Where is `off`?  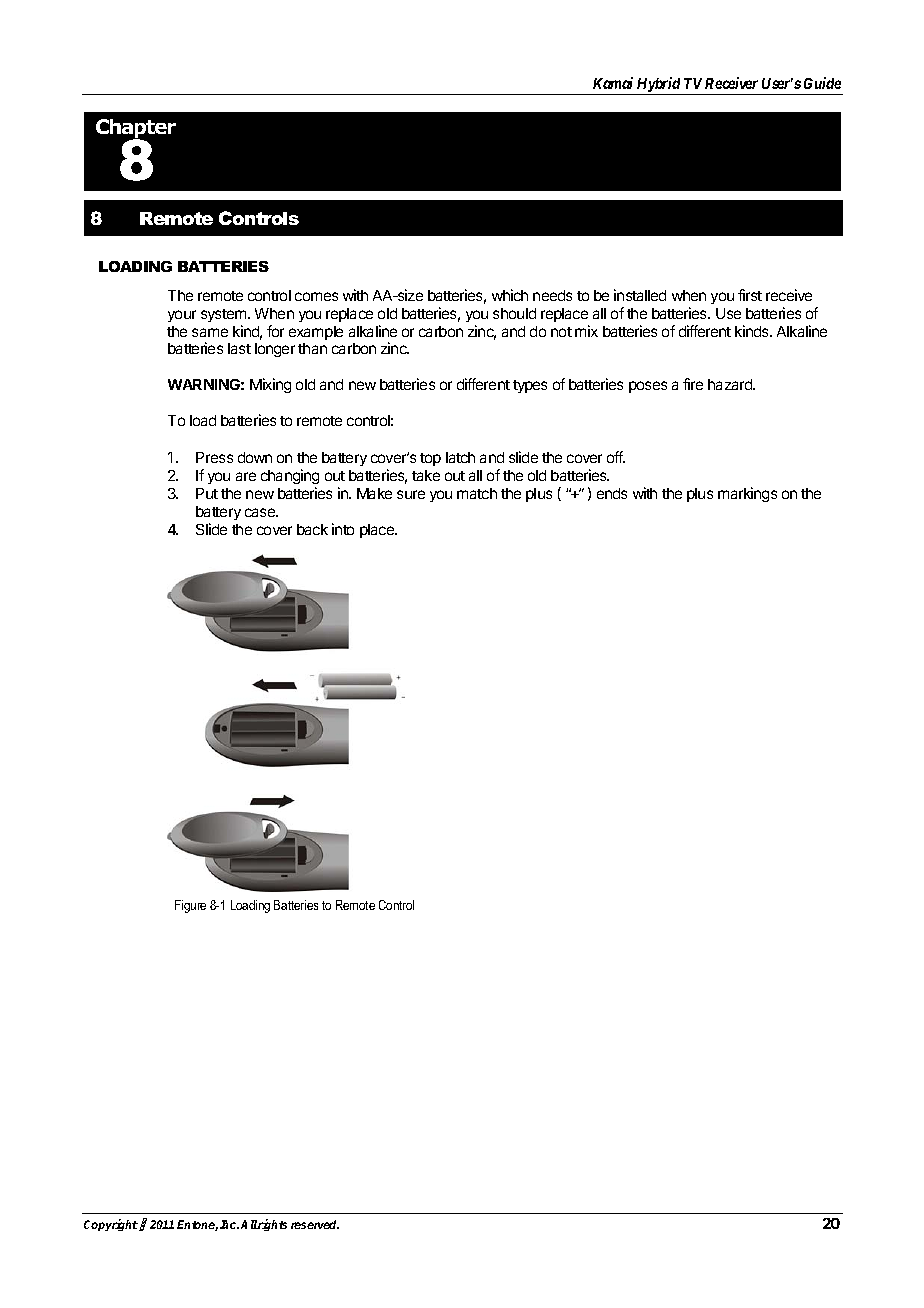 off is located at coordinates (616, 457).
